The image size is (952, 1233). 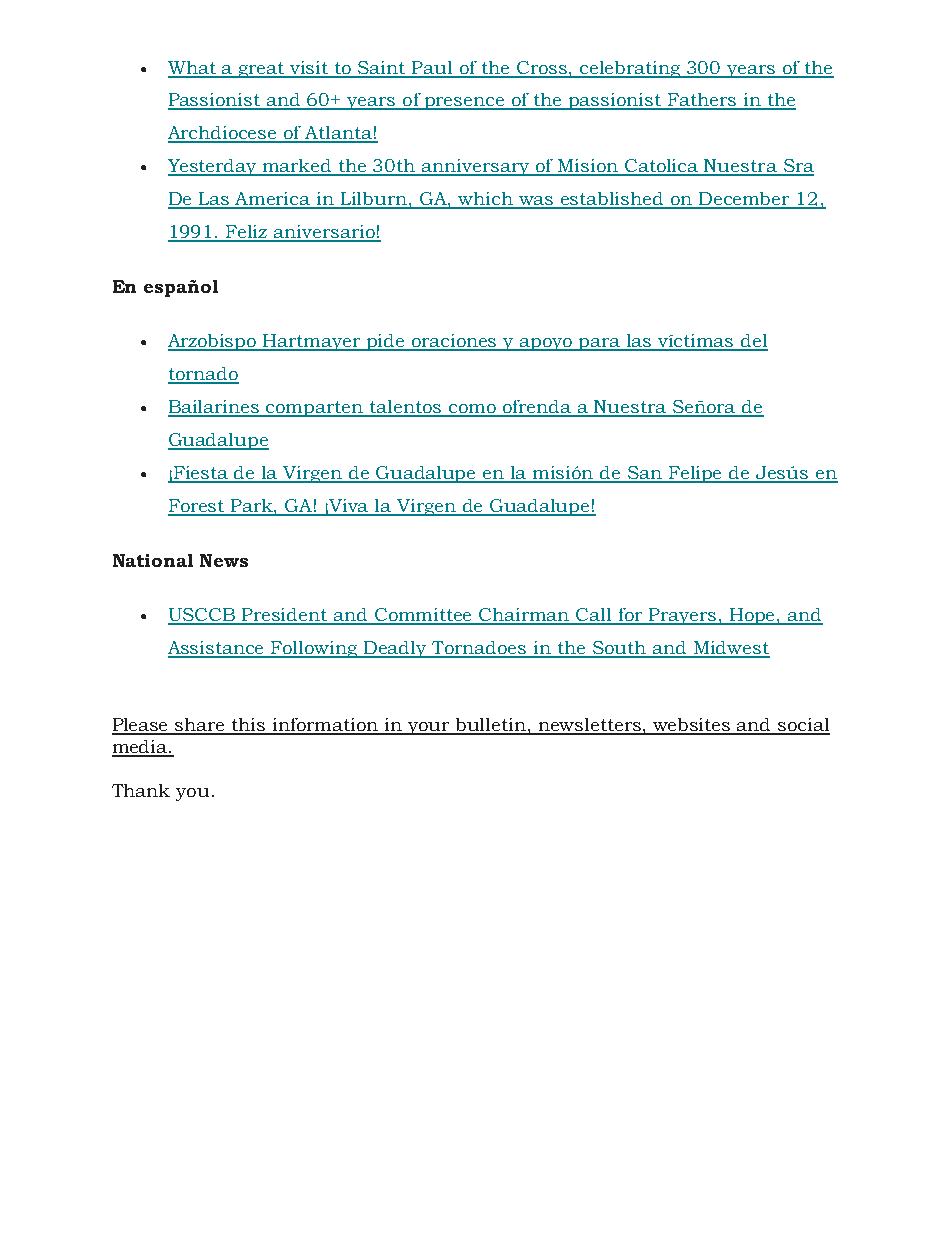 I want to click on del, so click(x=753, y=342).
